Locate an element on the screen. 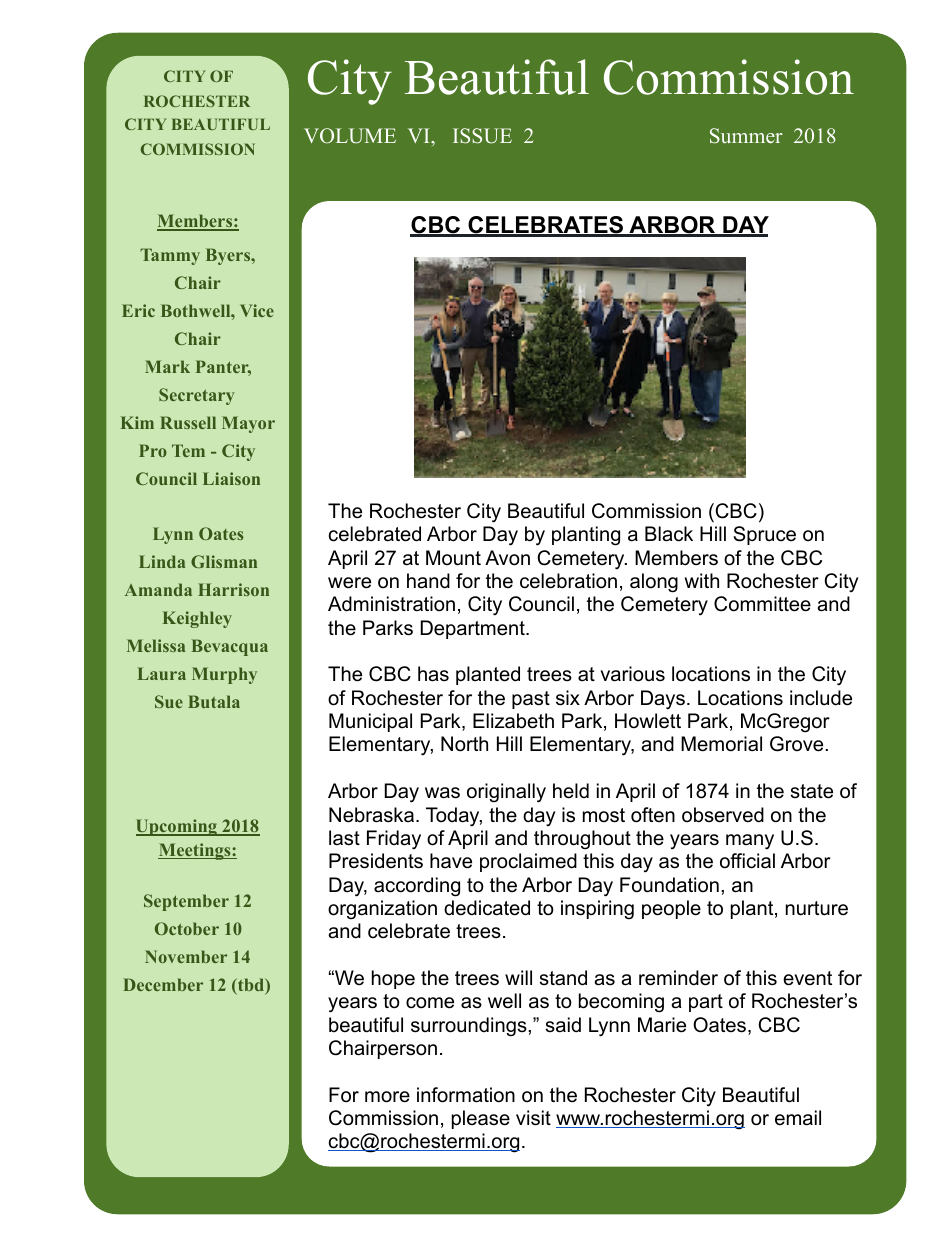 The image size is (952, 1233). Vice is located at coordinates (257, 310).
